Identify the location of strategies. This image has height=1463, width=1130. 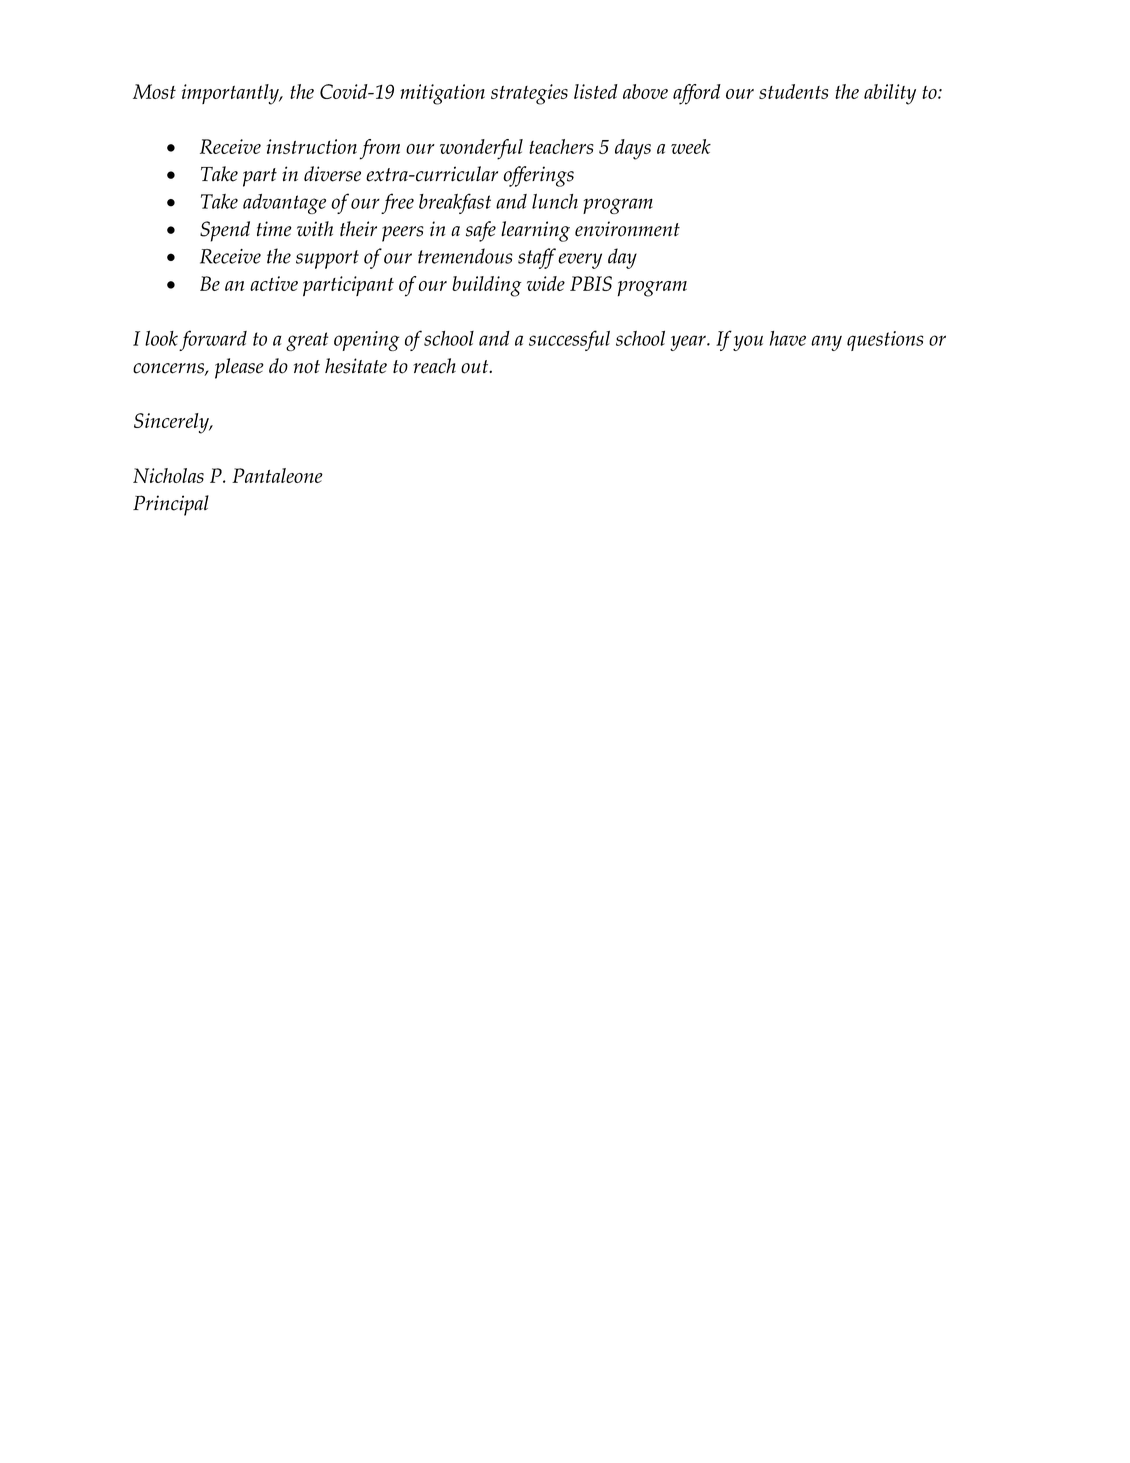
(529, 94).
